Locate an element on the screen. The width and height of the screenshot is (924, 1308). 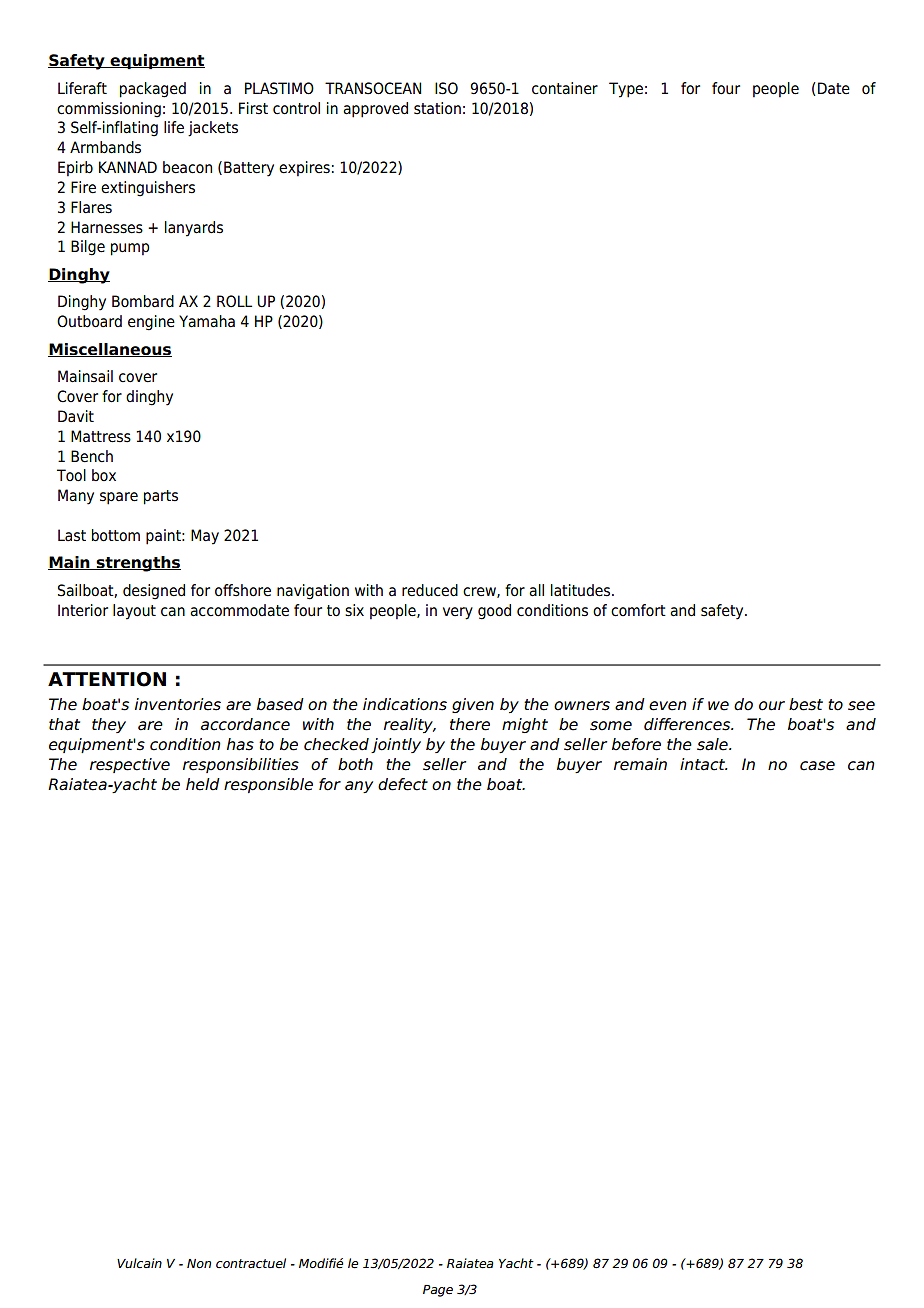
case is located at coordinates (817, 766).
